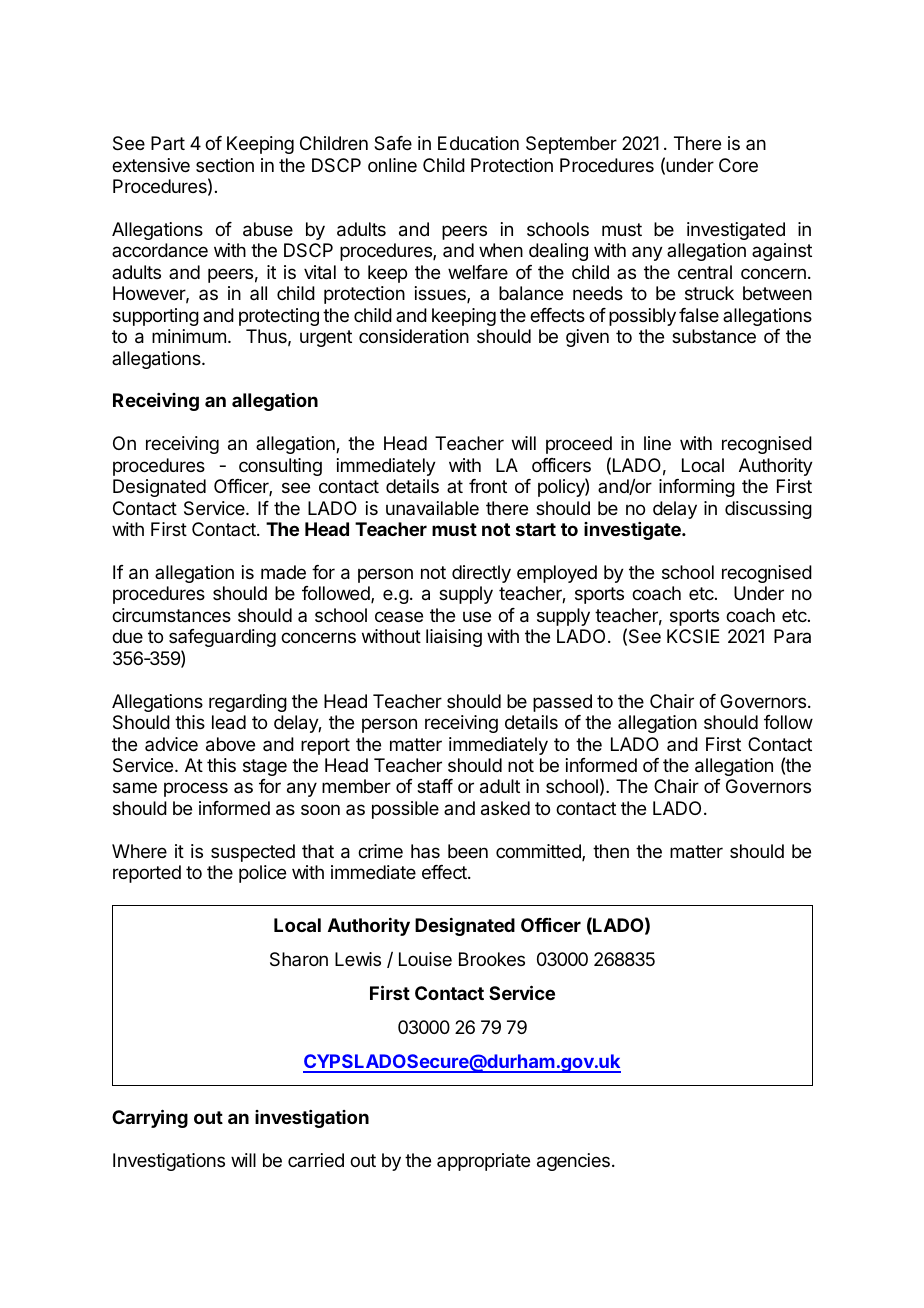  What do you see at coordinates (483, 1162) in the screenshot?
I see `appropriate` at bounding box center [483, 1162].
